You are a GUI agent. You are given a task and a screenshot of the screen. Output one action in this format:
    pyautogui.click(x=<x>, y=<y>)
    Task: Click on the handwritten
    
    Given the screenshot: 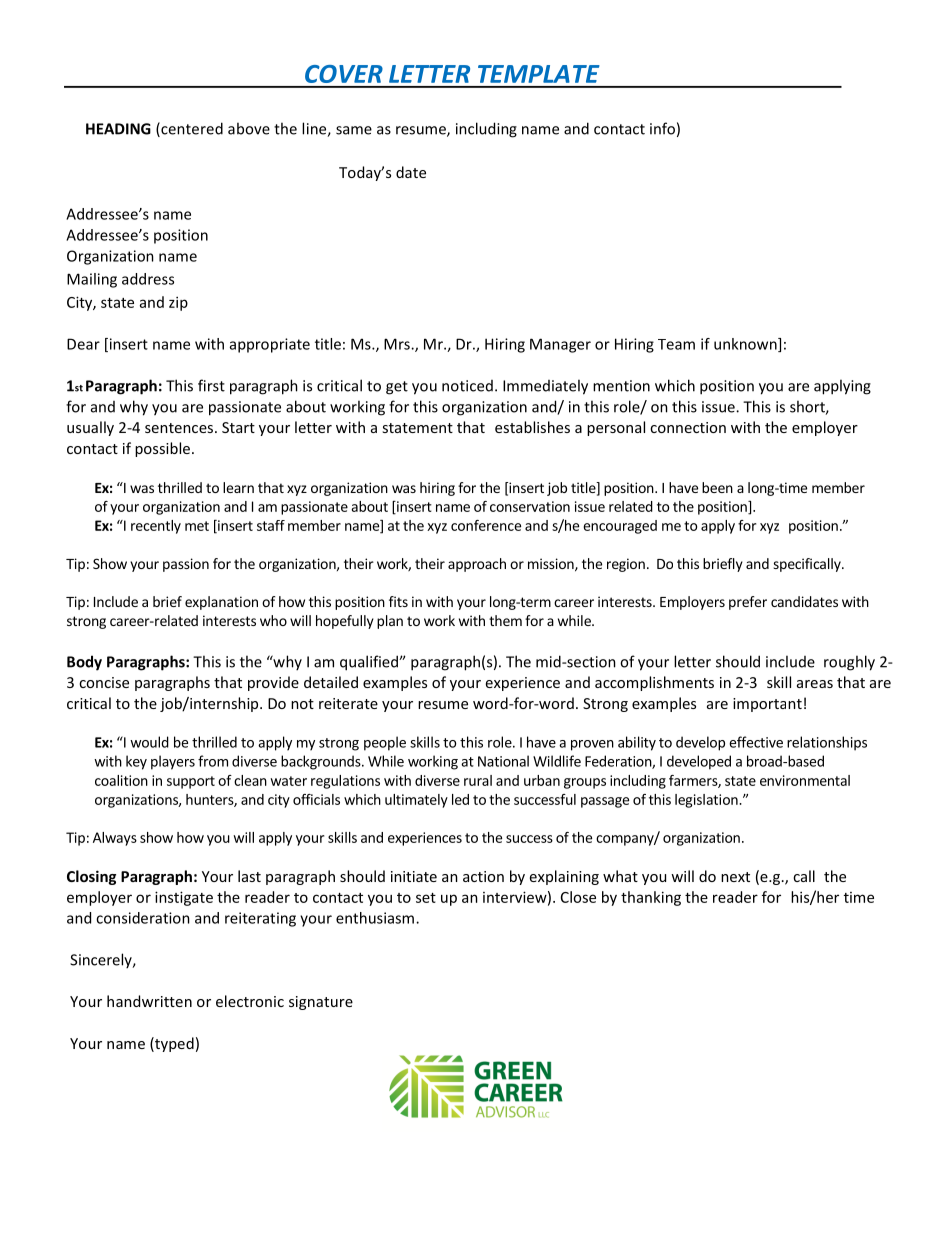 What is the action you would take?
    pyautogui.click(x=149, y=1001)
